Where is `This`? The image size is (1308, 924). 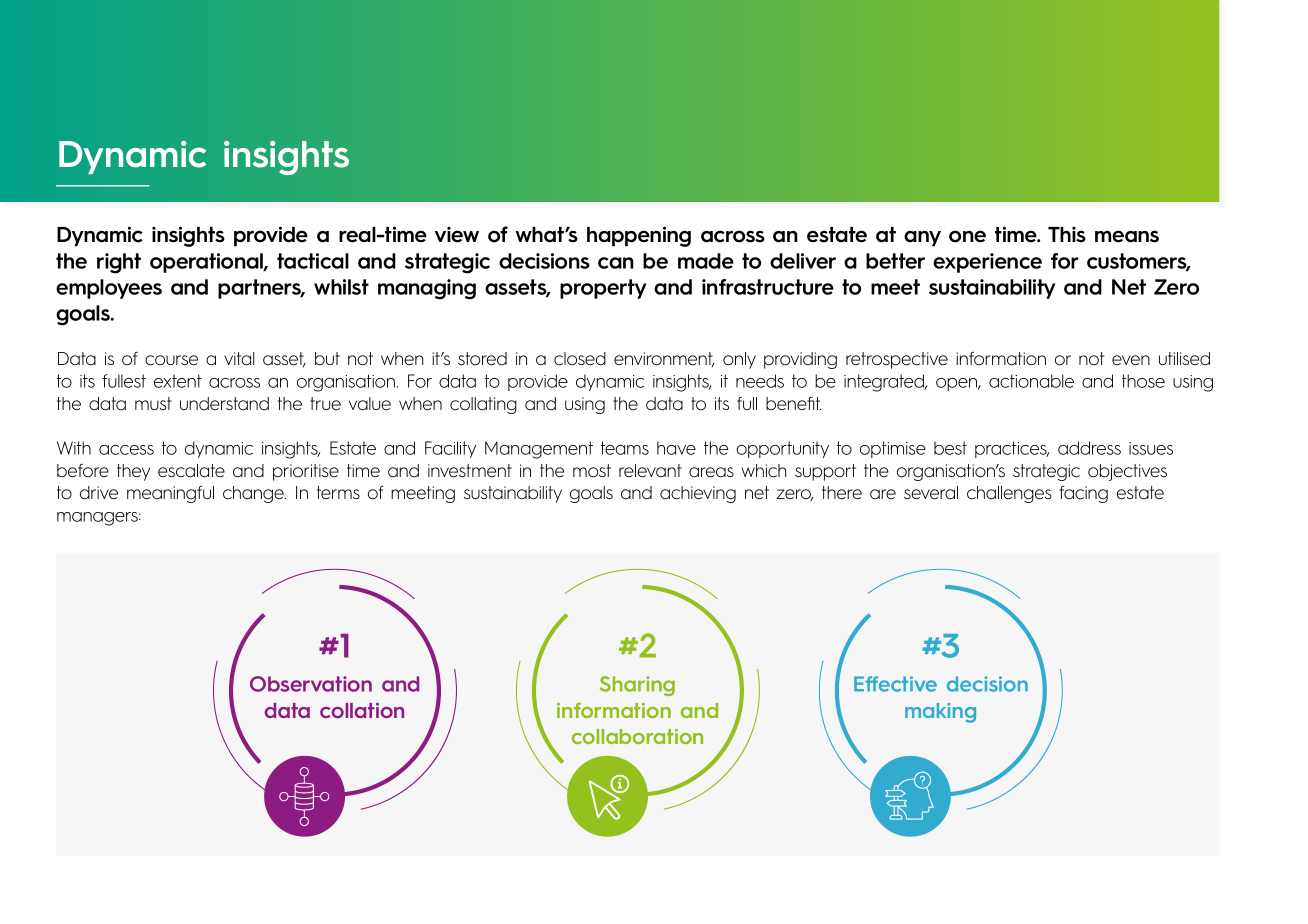 This is located at coordinates (1067, 234).
